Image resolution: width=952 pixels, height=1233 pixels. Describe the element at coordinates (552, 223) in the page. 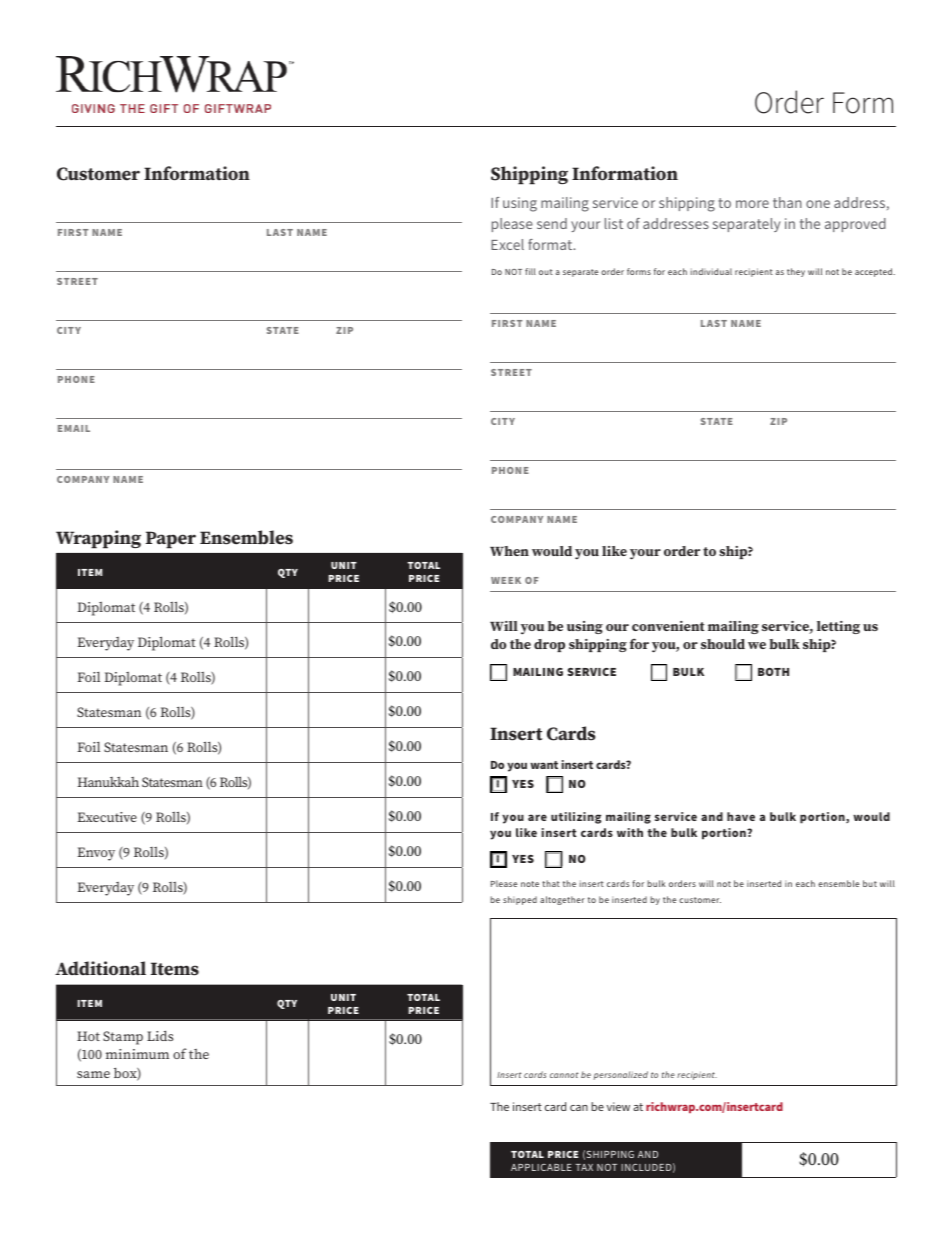

I see `send` at that location.
